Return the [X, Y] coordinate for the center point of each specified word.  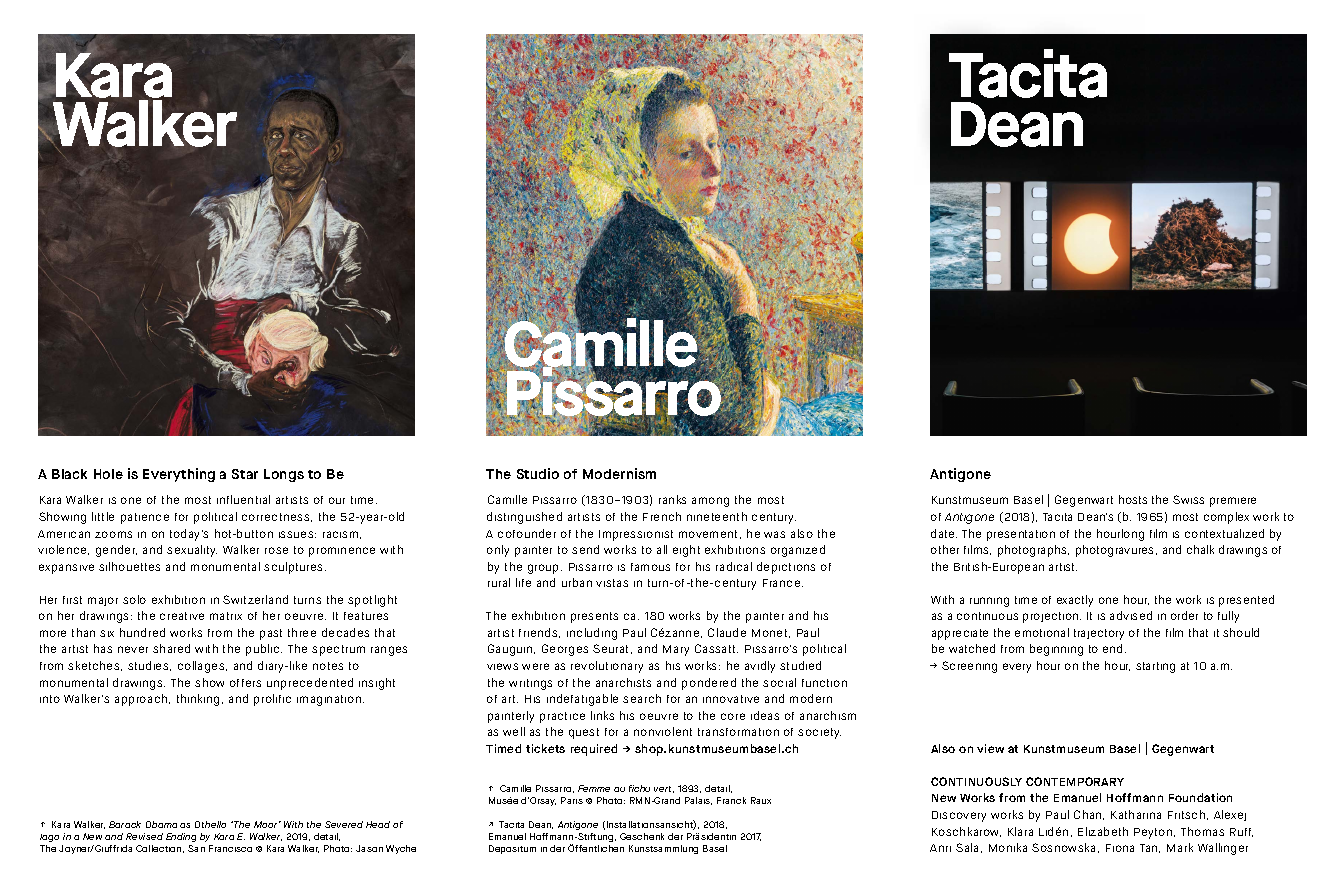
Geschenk [642, 836]
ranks [672, 499]
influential [243, 499]
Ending [181, 839]
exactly [1075, 601]
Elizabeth [1103, 831]
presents [594, 617]
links [602, 715]
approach [142, 700]
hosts [1133, 499]
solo [134, 599]
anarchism [828, 715]
